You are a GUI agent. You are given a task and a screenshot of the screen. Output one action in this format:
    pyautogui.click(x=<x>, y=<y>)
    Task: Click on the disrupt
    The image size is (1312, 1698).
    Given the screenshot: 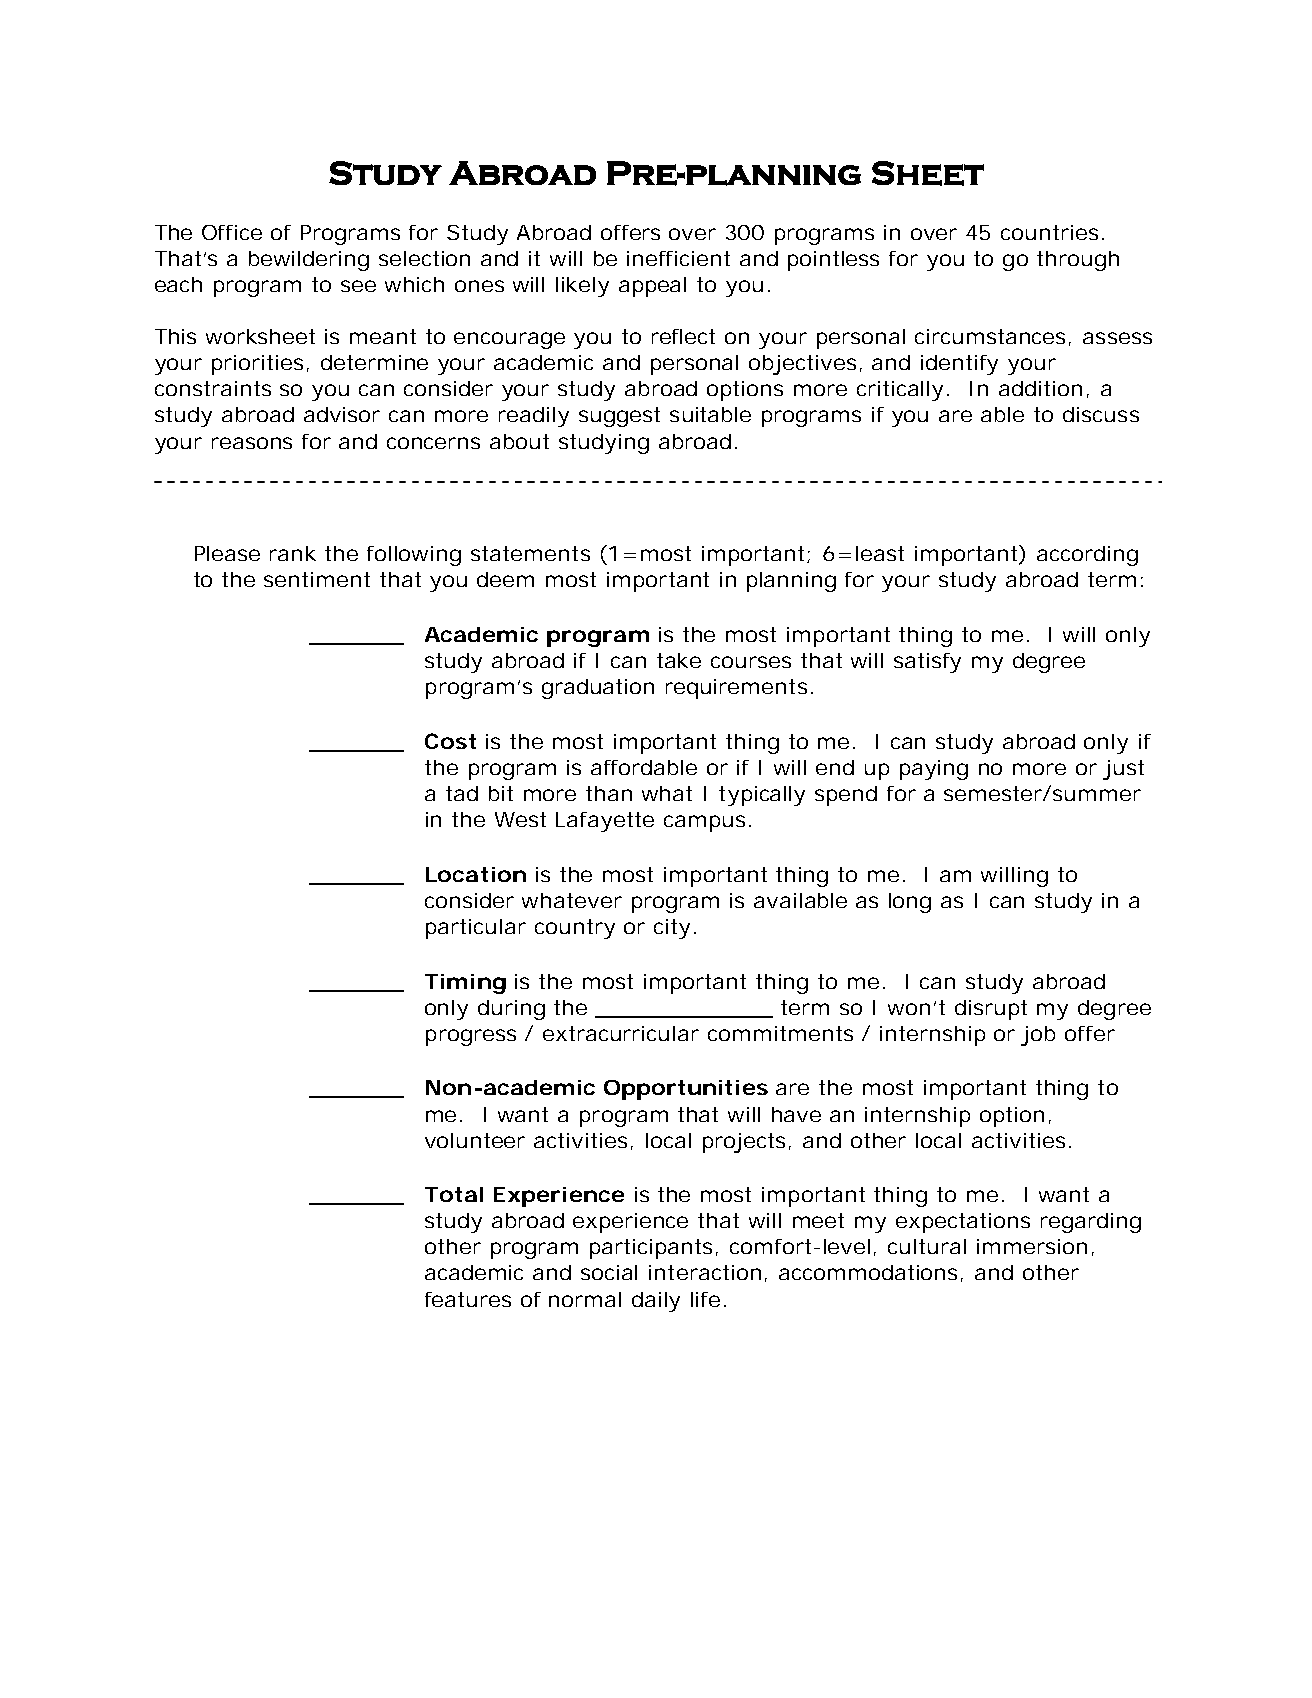 What is the action you would take?
    pyautogui.click(x=991, y=1010)
